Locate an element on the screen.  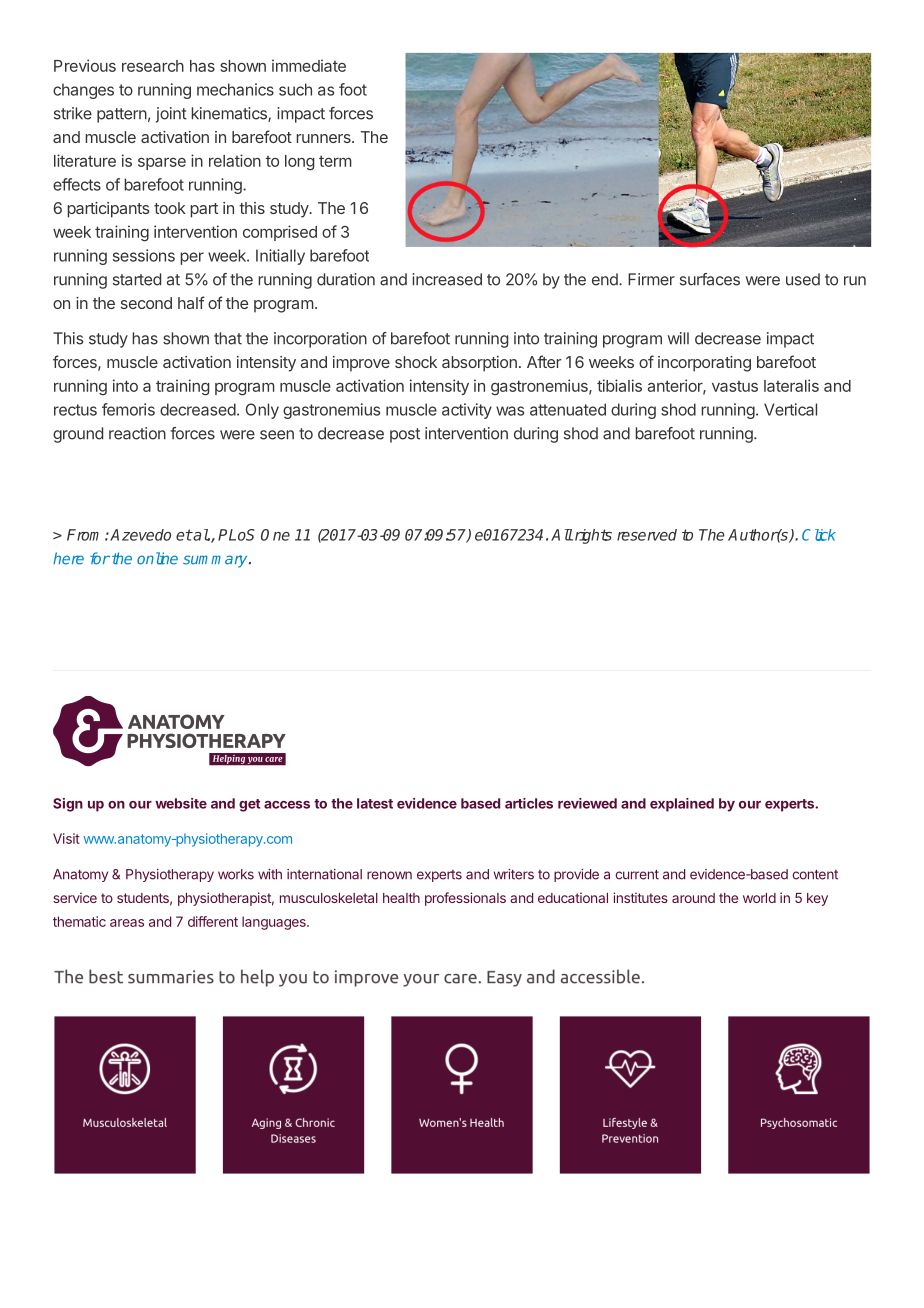
rights is located at coordinates (592, 536).
